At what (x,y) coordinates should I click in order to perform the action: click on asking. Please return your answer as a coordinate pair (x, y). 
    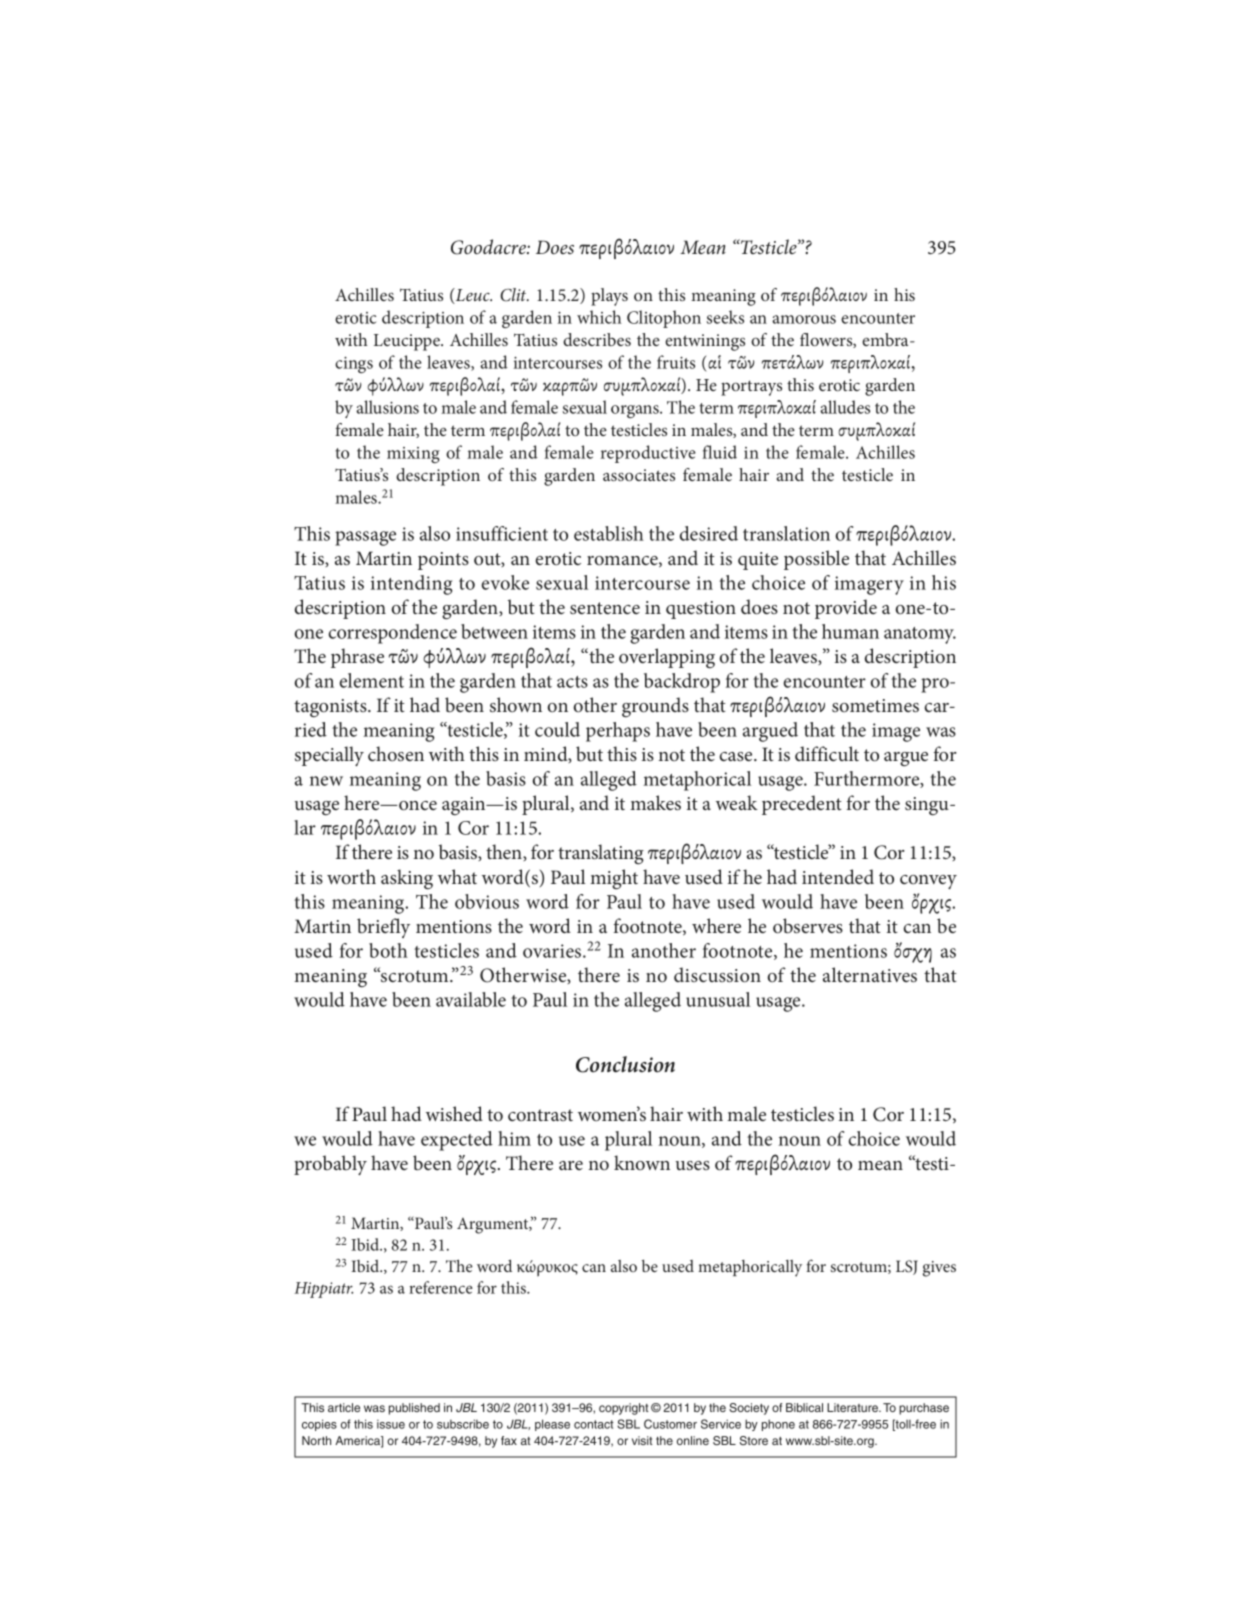
    Looking at the image, I should click on (407, 879).
